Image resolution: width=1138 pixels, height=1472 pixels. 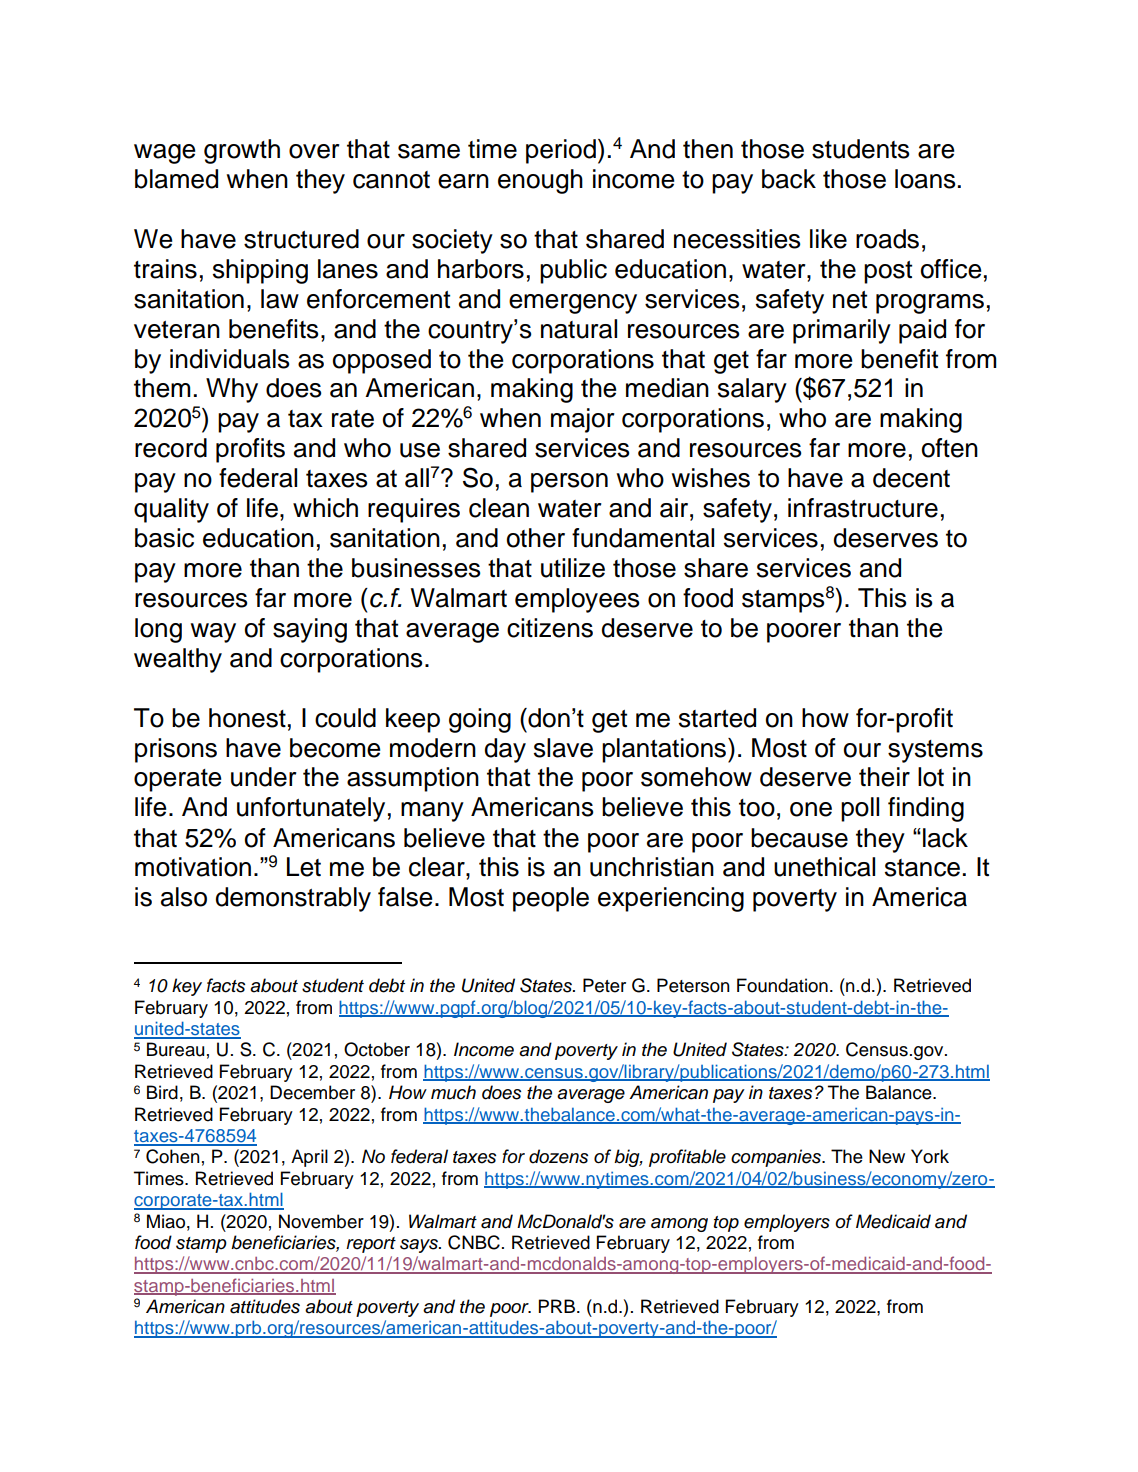 I want to click on people, so click(x=551, y=899).
